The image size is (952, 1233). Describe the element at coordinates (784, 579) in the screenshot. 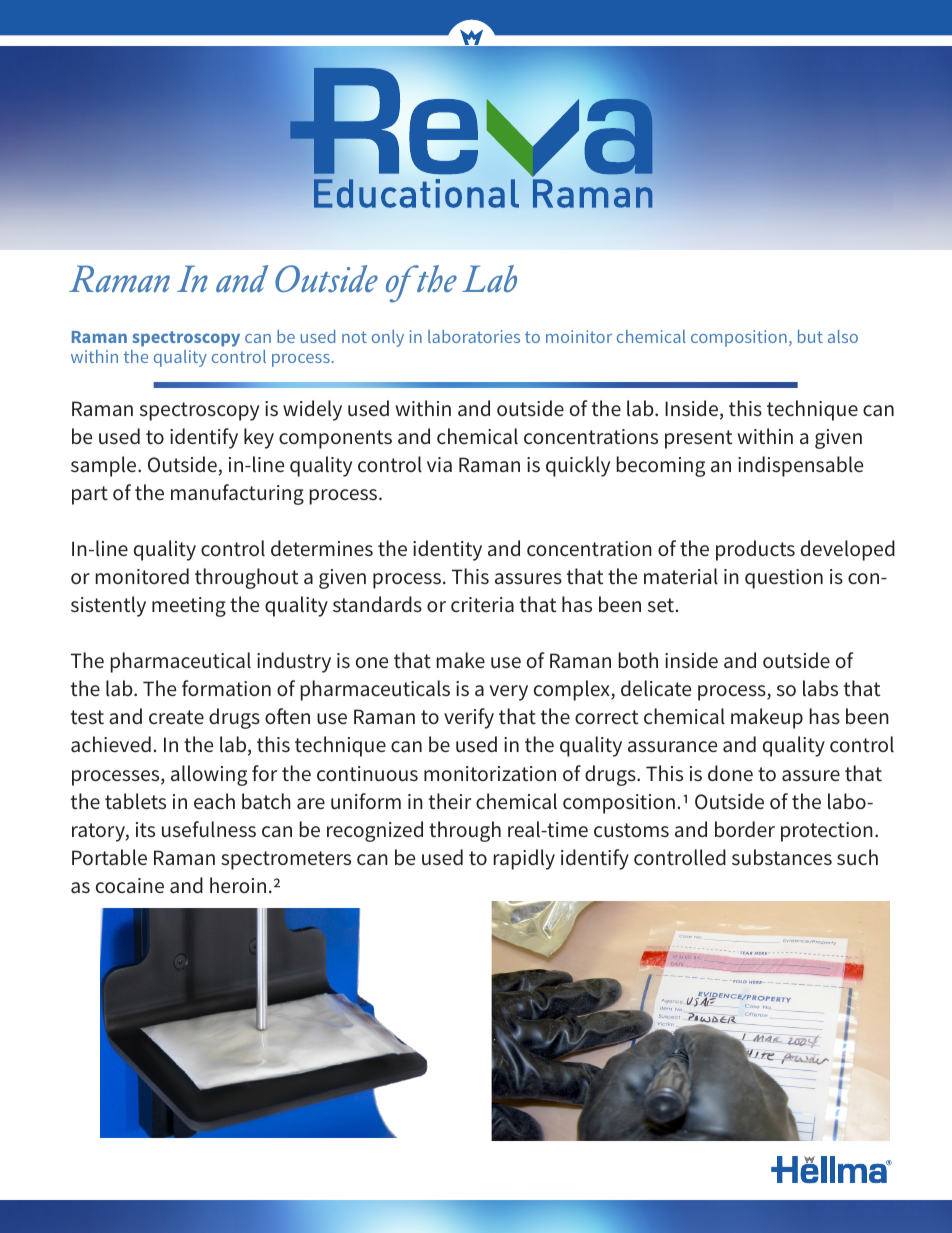

I see `question` at that location.
